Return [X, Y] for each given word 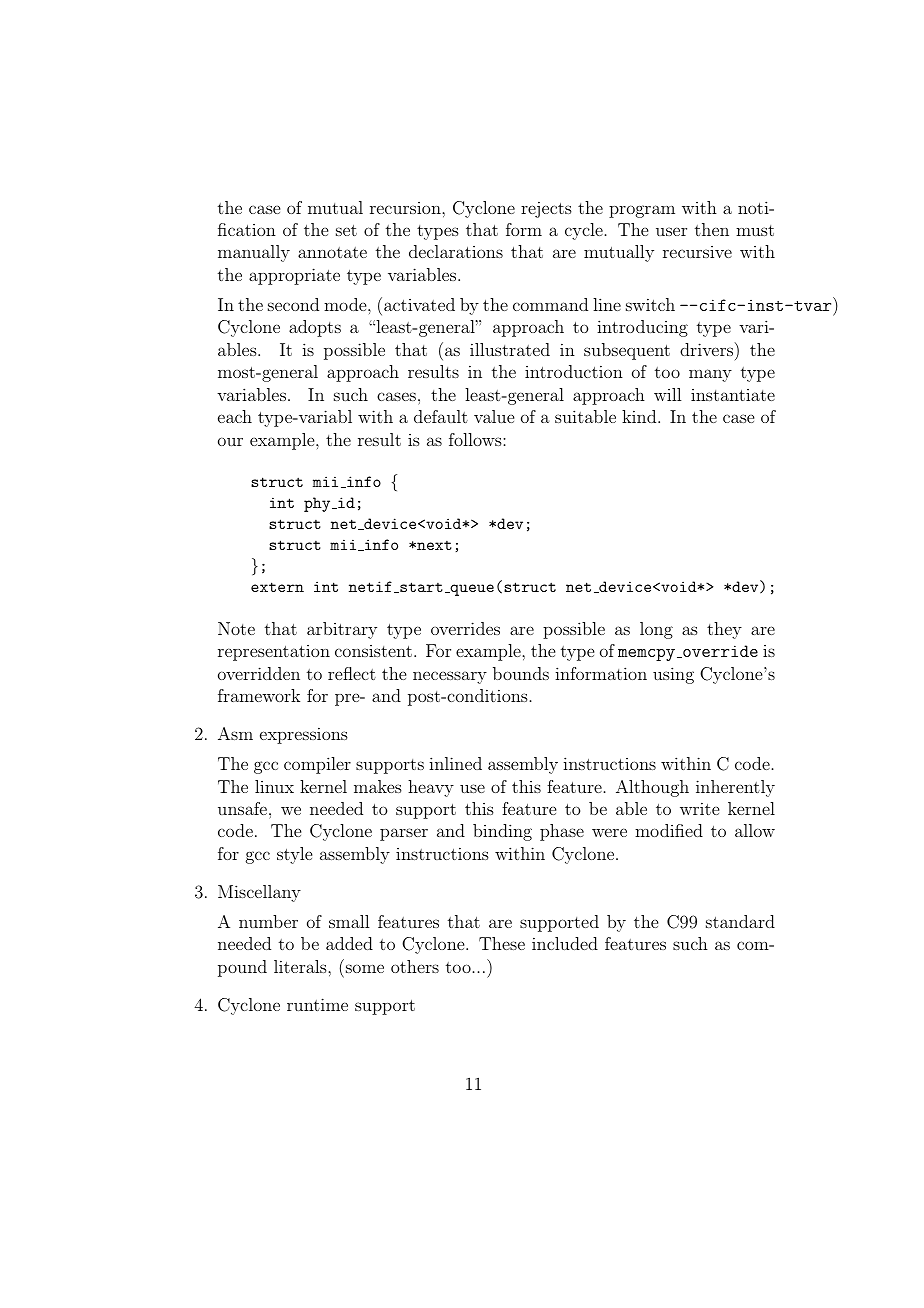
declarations [456, 251]
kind [640, 416]
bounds [521, 673]
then [712, 229]
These [502, 943]
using [673, 675]
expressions [304, 735]
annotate [332, 252]
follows [476, 439]
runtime [317, 1004]
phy [318, 504]
